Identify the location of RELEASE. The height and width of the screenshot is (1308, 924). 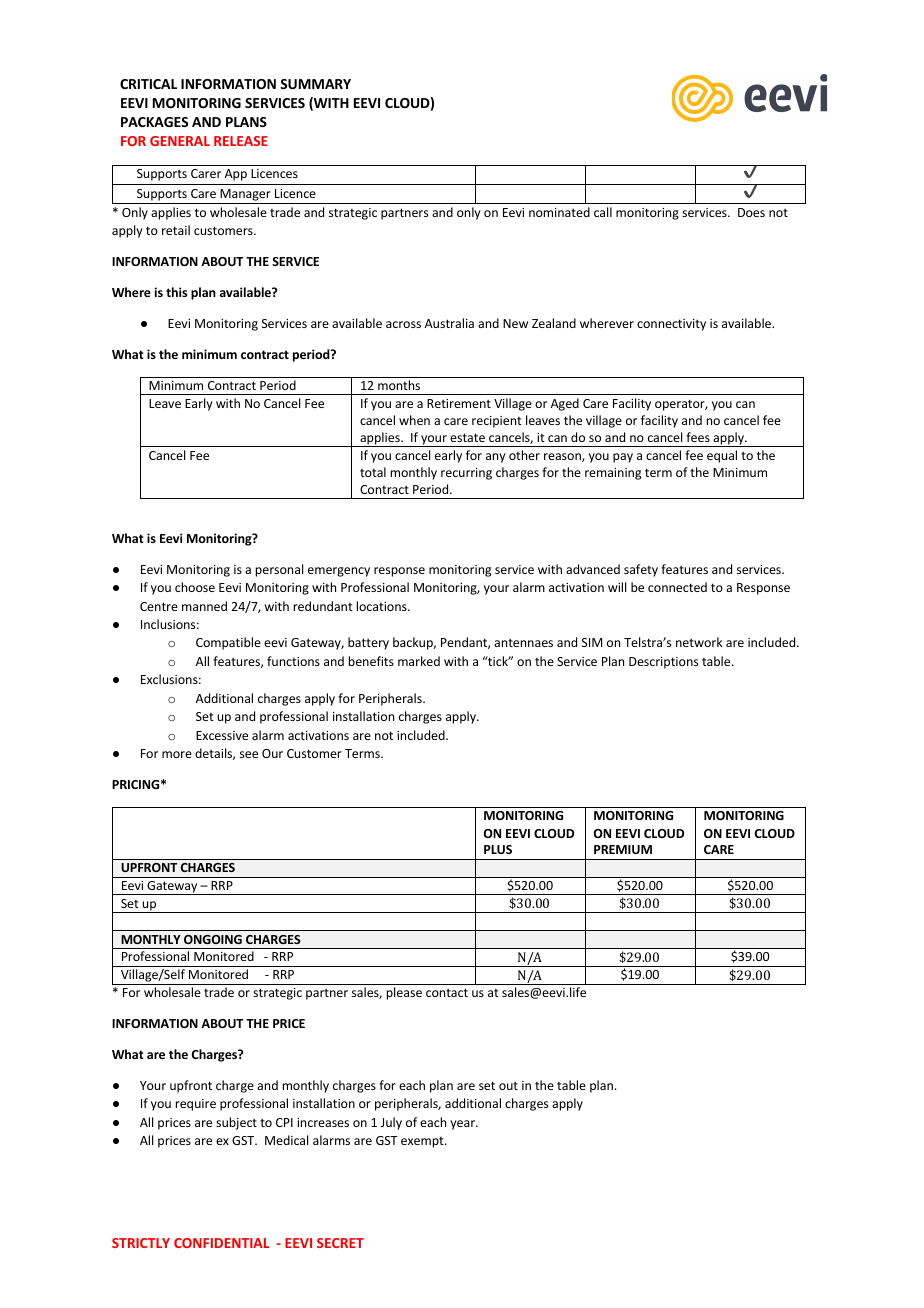
(241, 141).
